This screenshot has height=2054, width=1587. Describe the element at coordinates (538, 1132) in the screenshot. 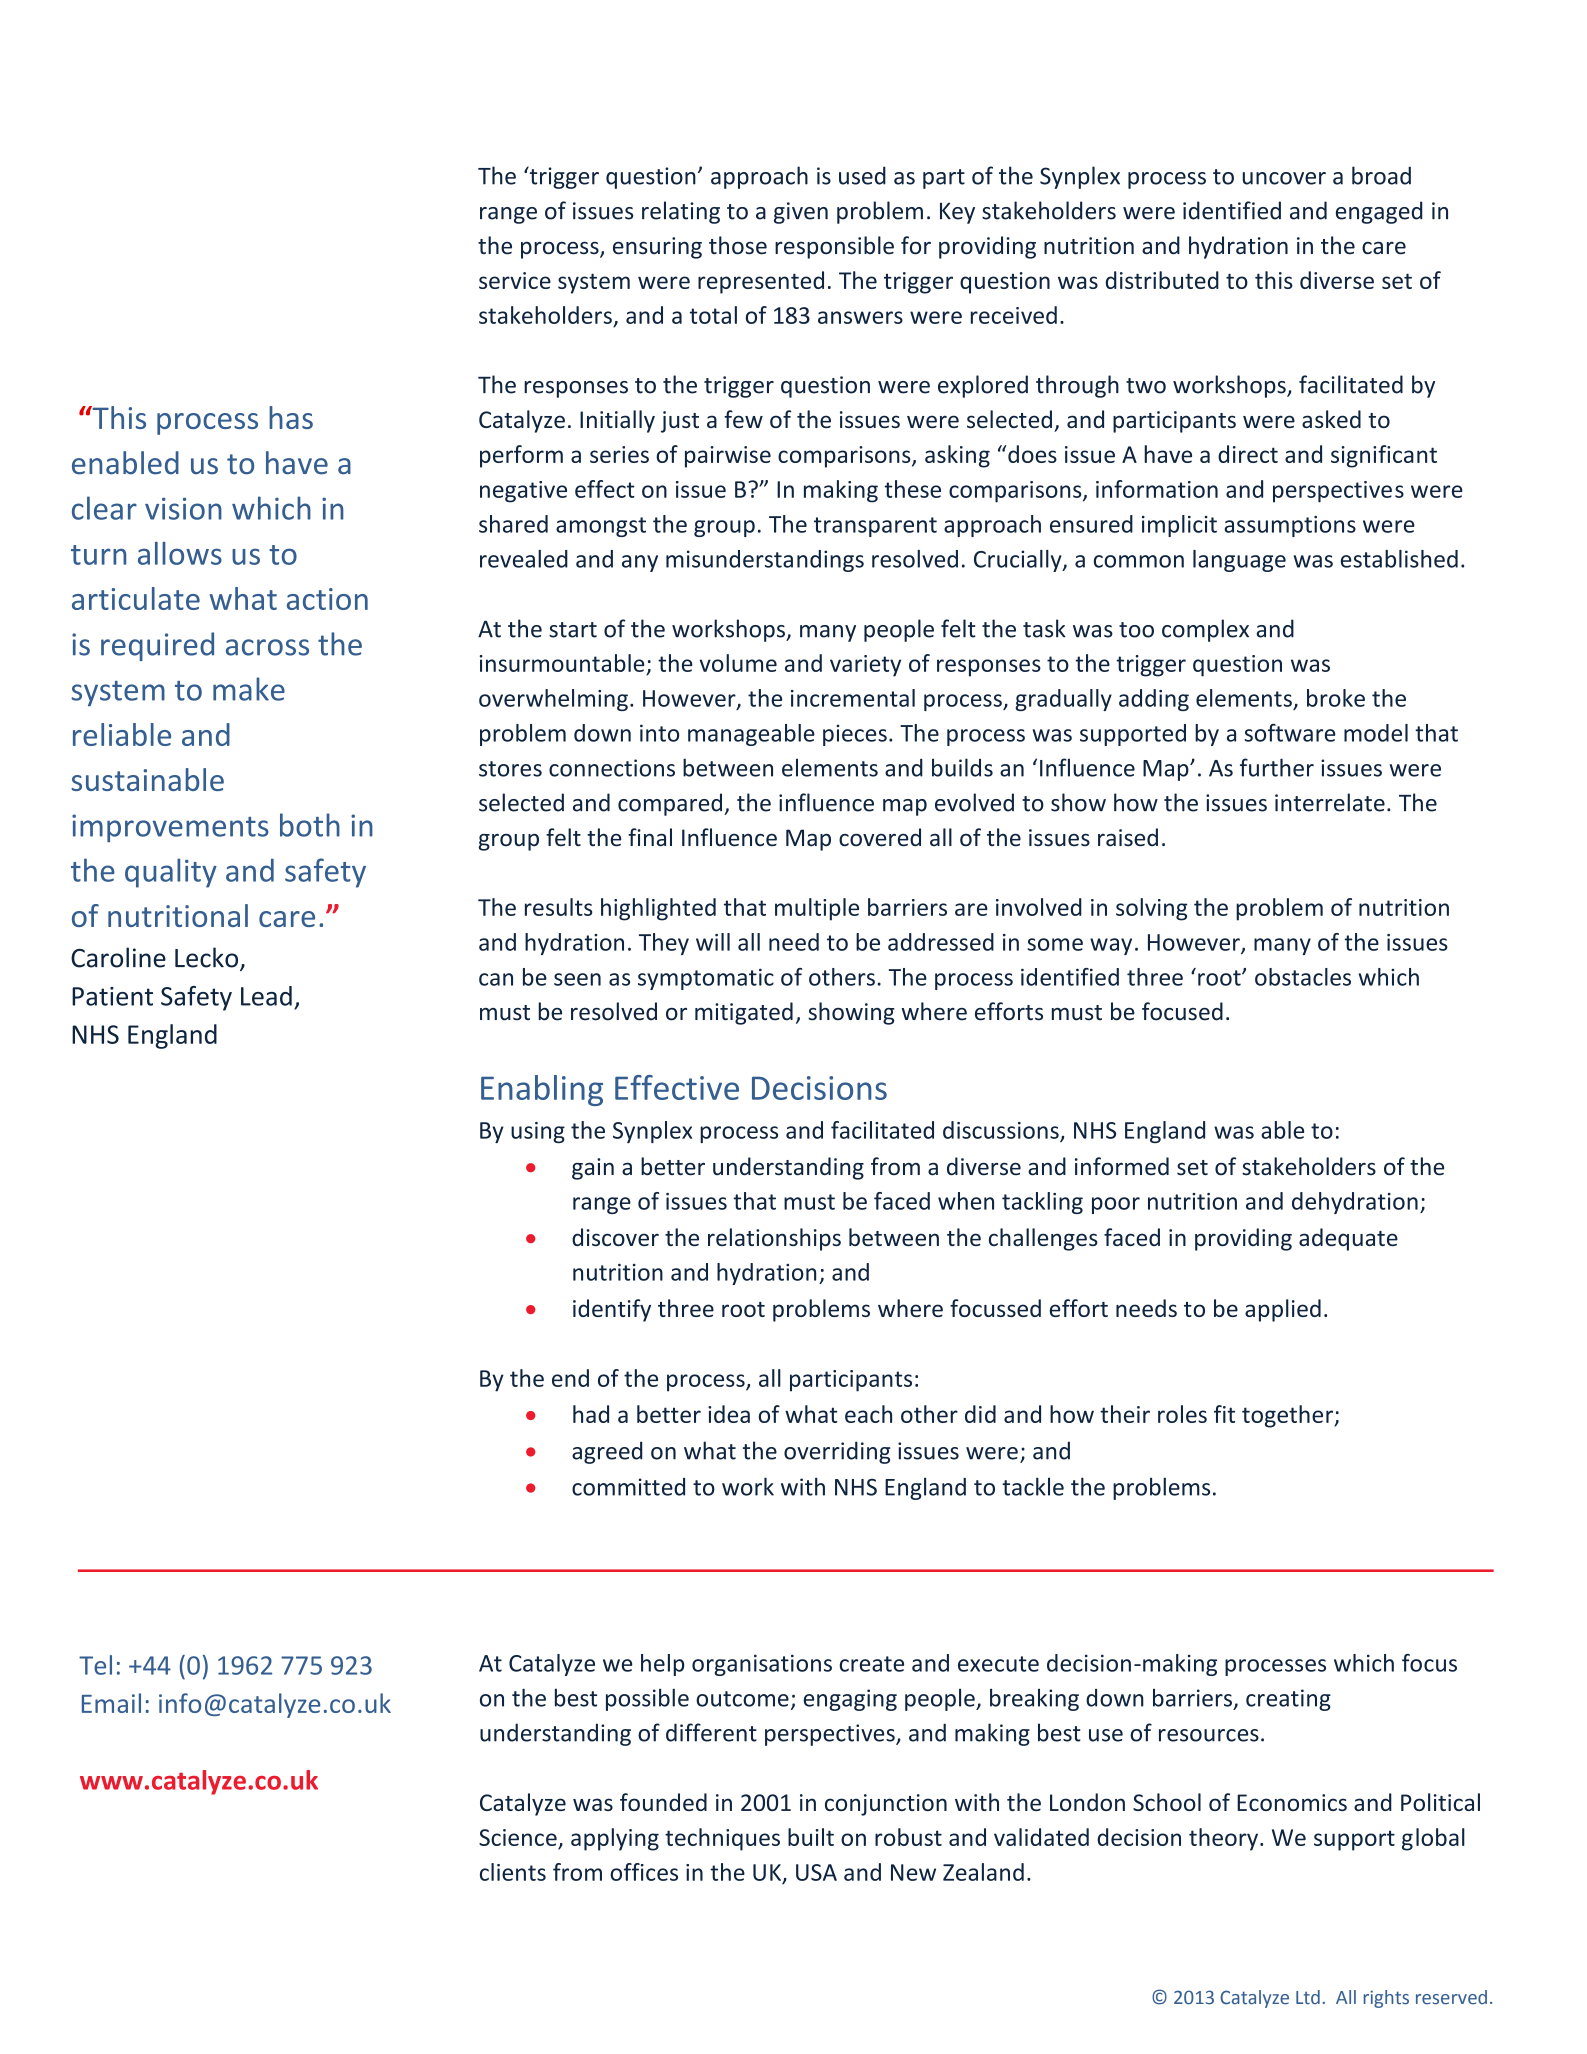

I see `using` at that location.
